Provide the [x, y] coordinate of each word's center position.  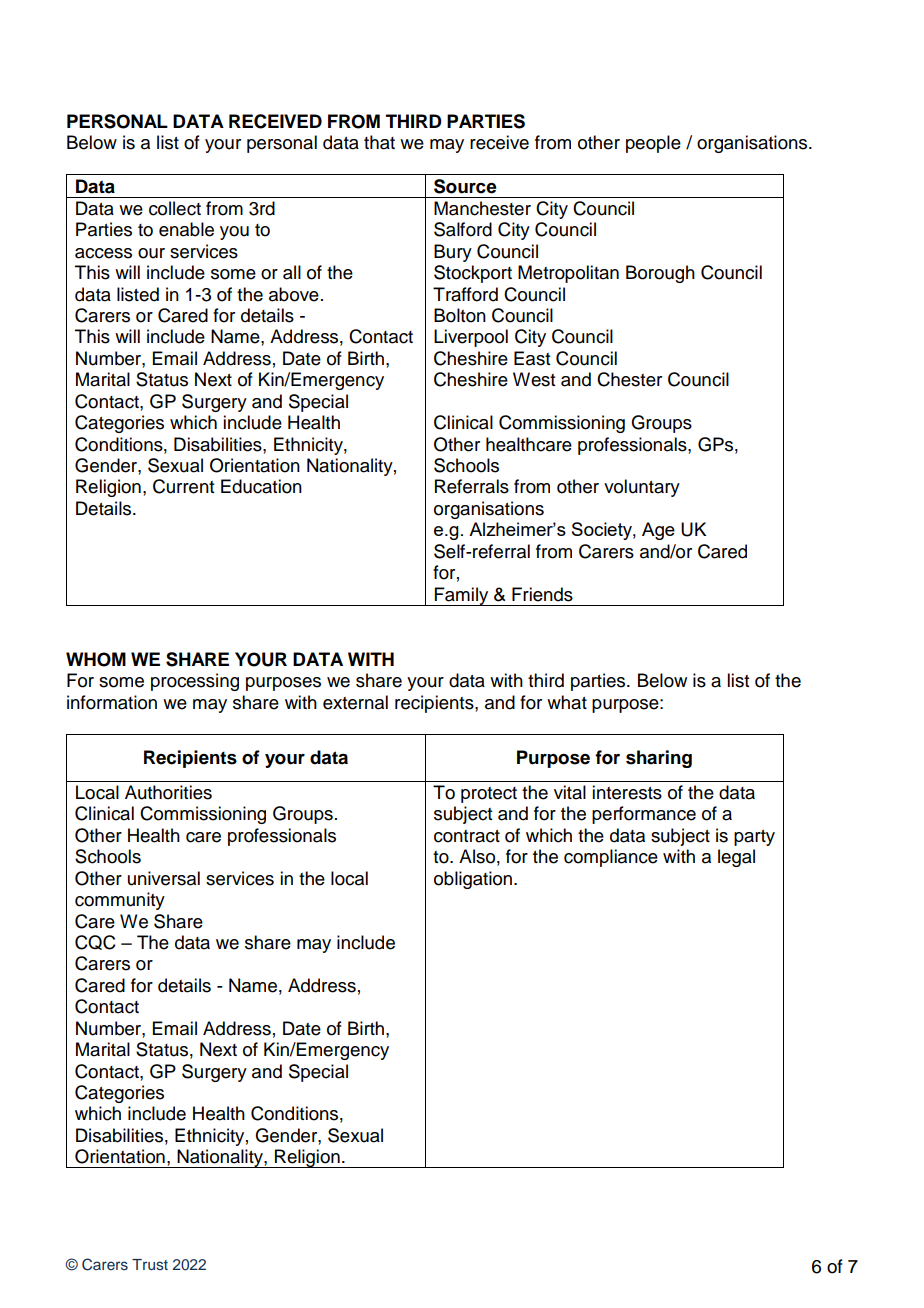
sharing [659, 759]
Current [183, 486]
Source [465, 186]
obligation [474, 880]
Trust [150, 1264]
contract [467, 836]
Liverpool [471, 338]
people [653, 144]
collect [175, 208]
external [355, 702]
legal [736, 858]
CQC [95, 942]
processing [195, 682]
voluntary [642, 488]
